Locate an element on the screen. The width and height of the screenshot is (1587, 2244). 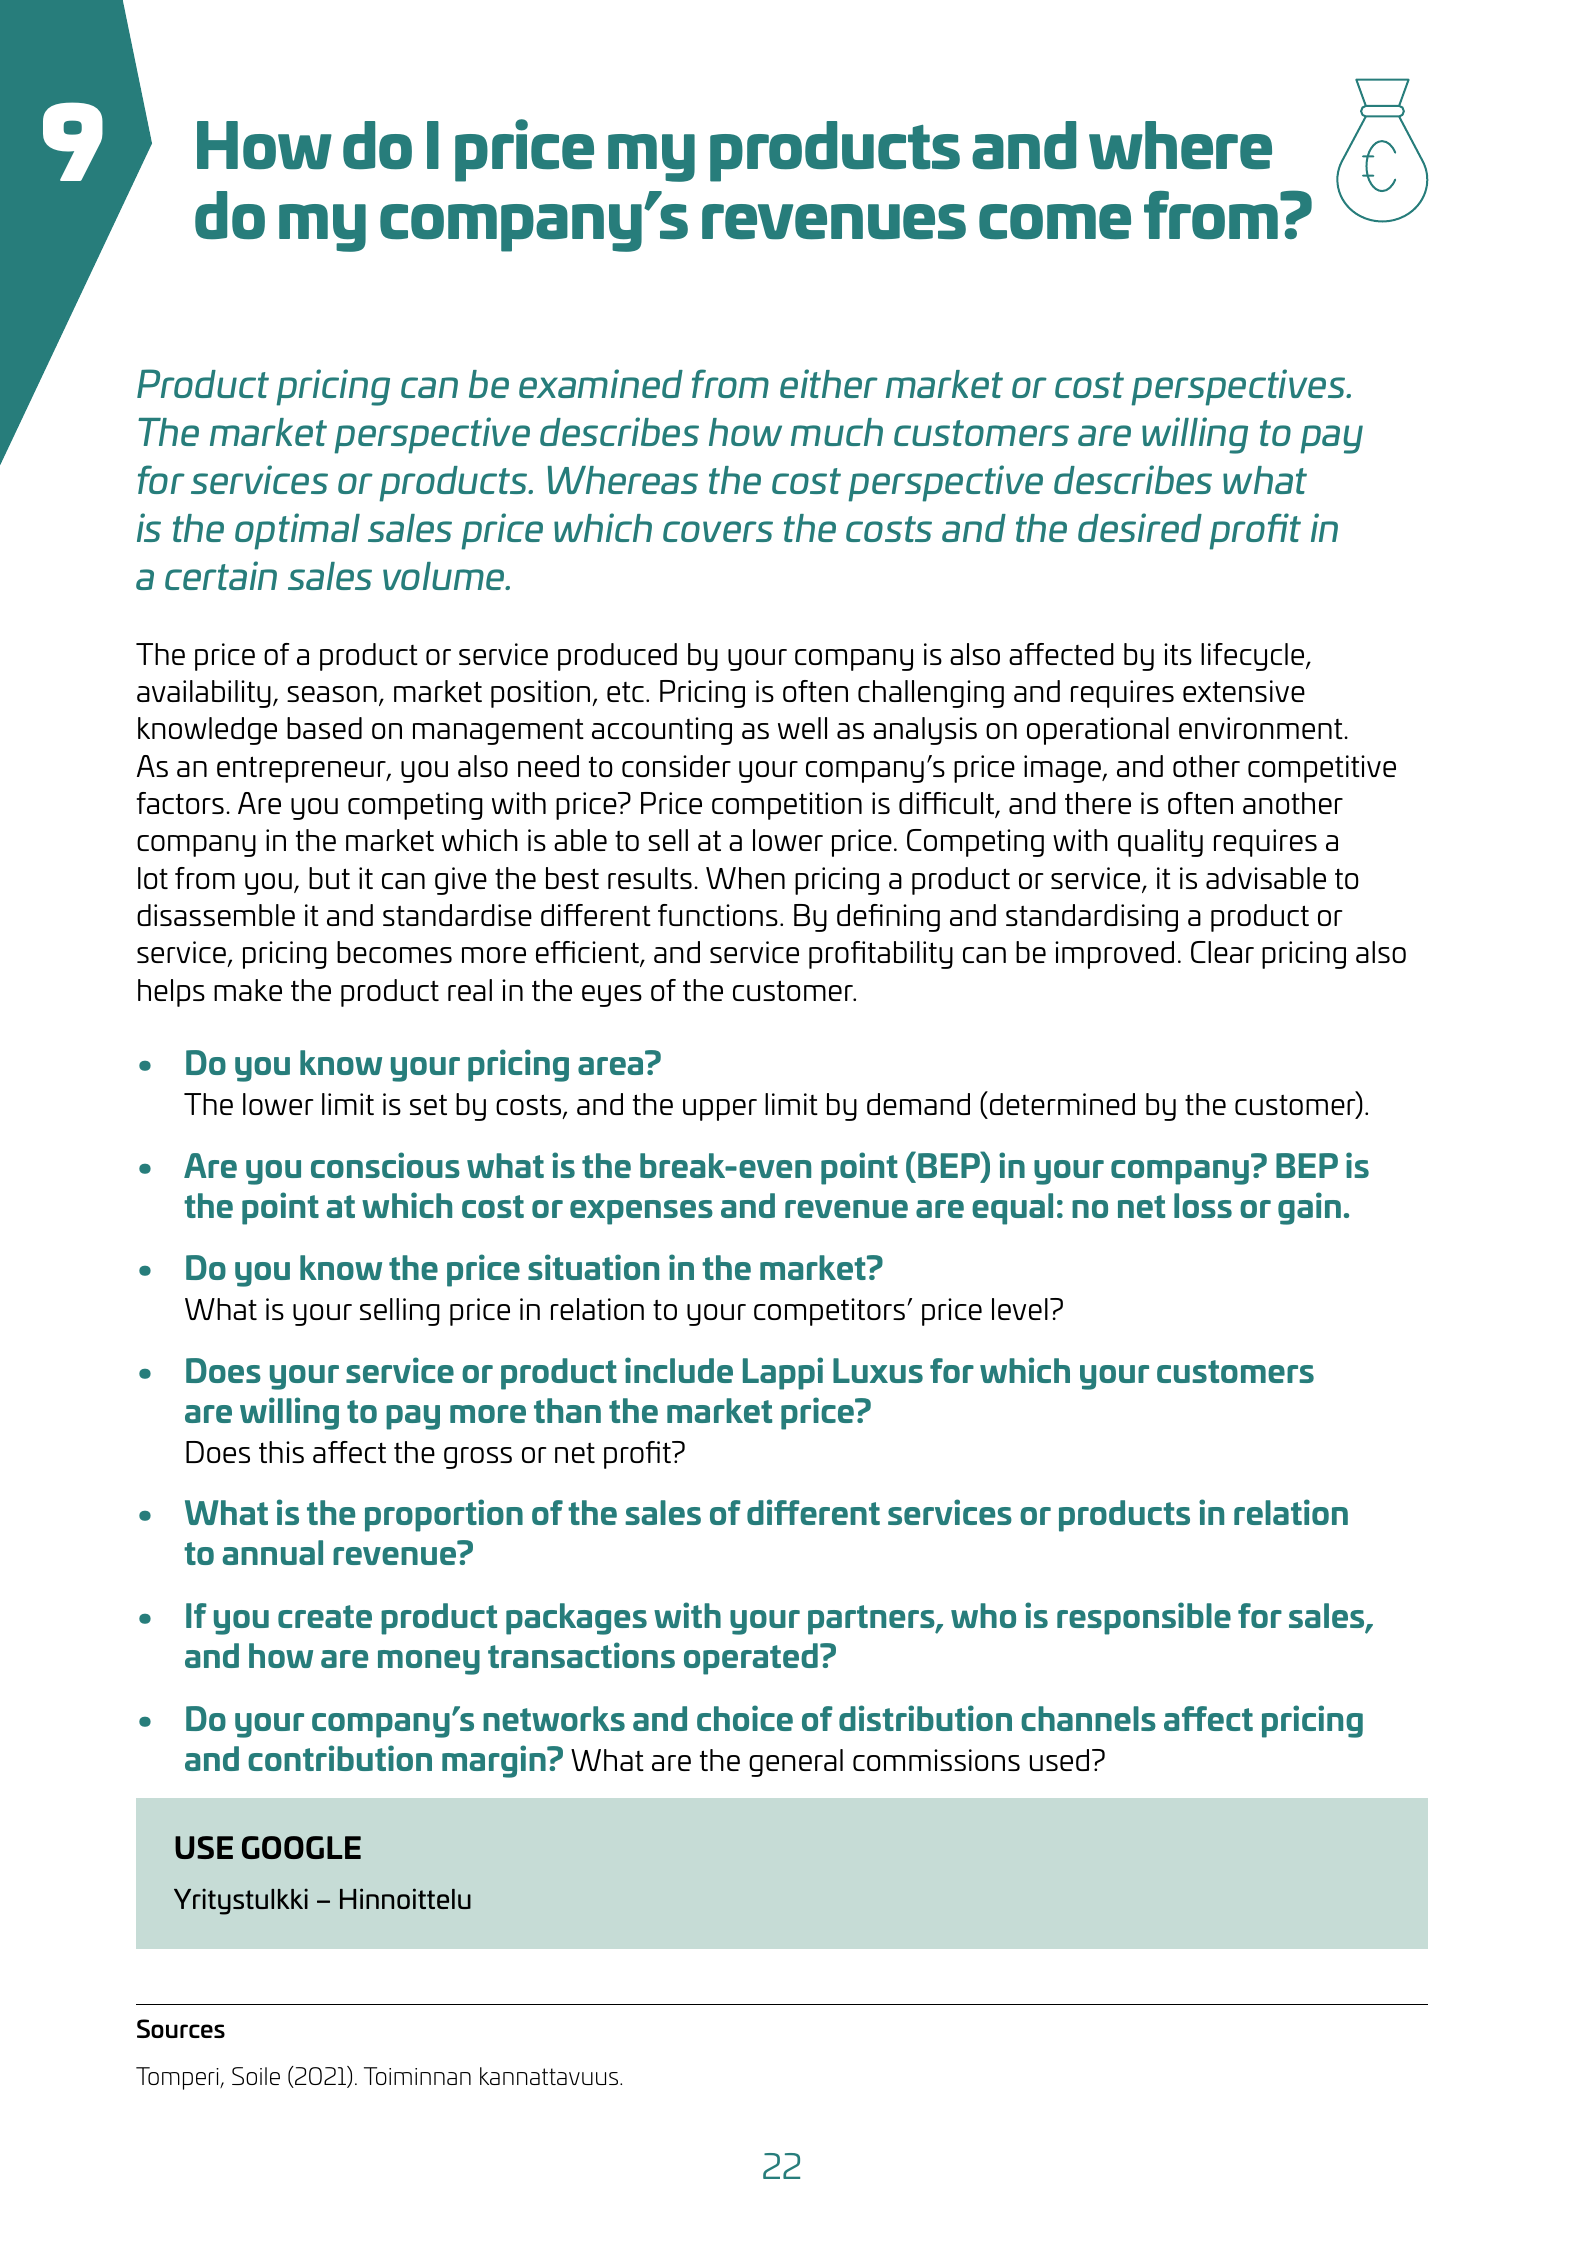
much is located at coordinates (837, 432).
